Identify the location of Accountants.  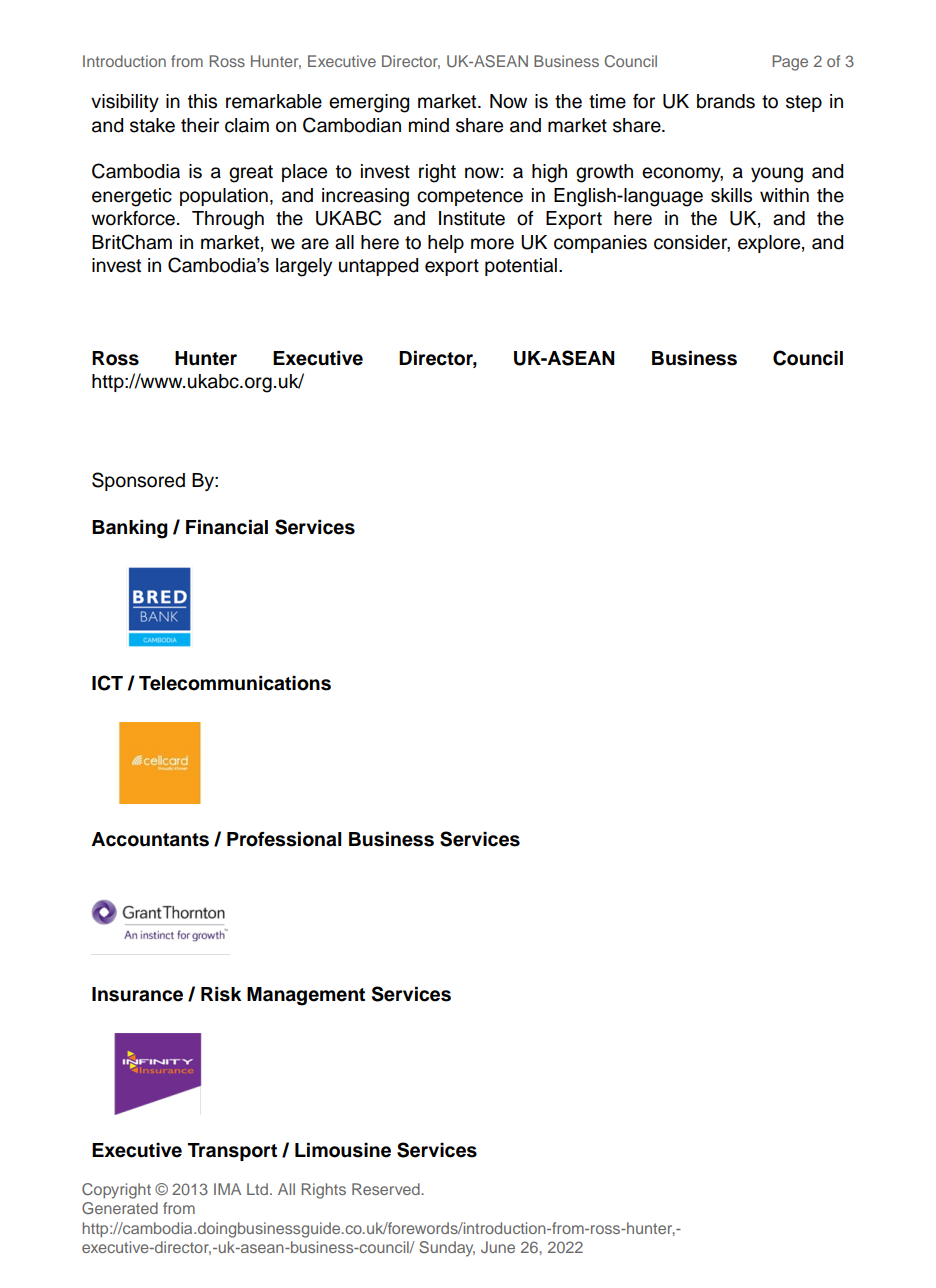
(150, 839).
